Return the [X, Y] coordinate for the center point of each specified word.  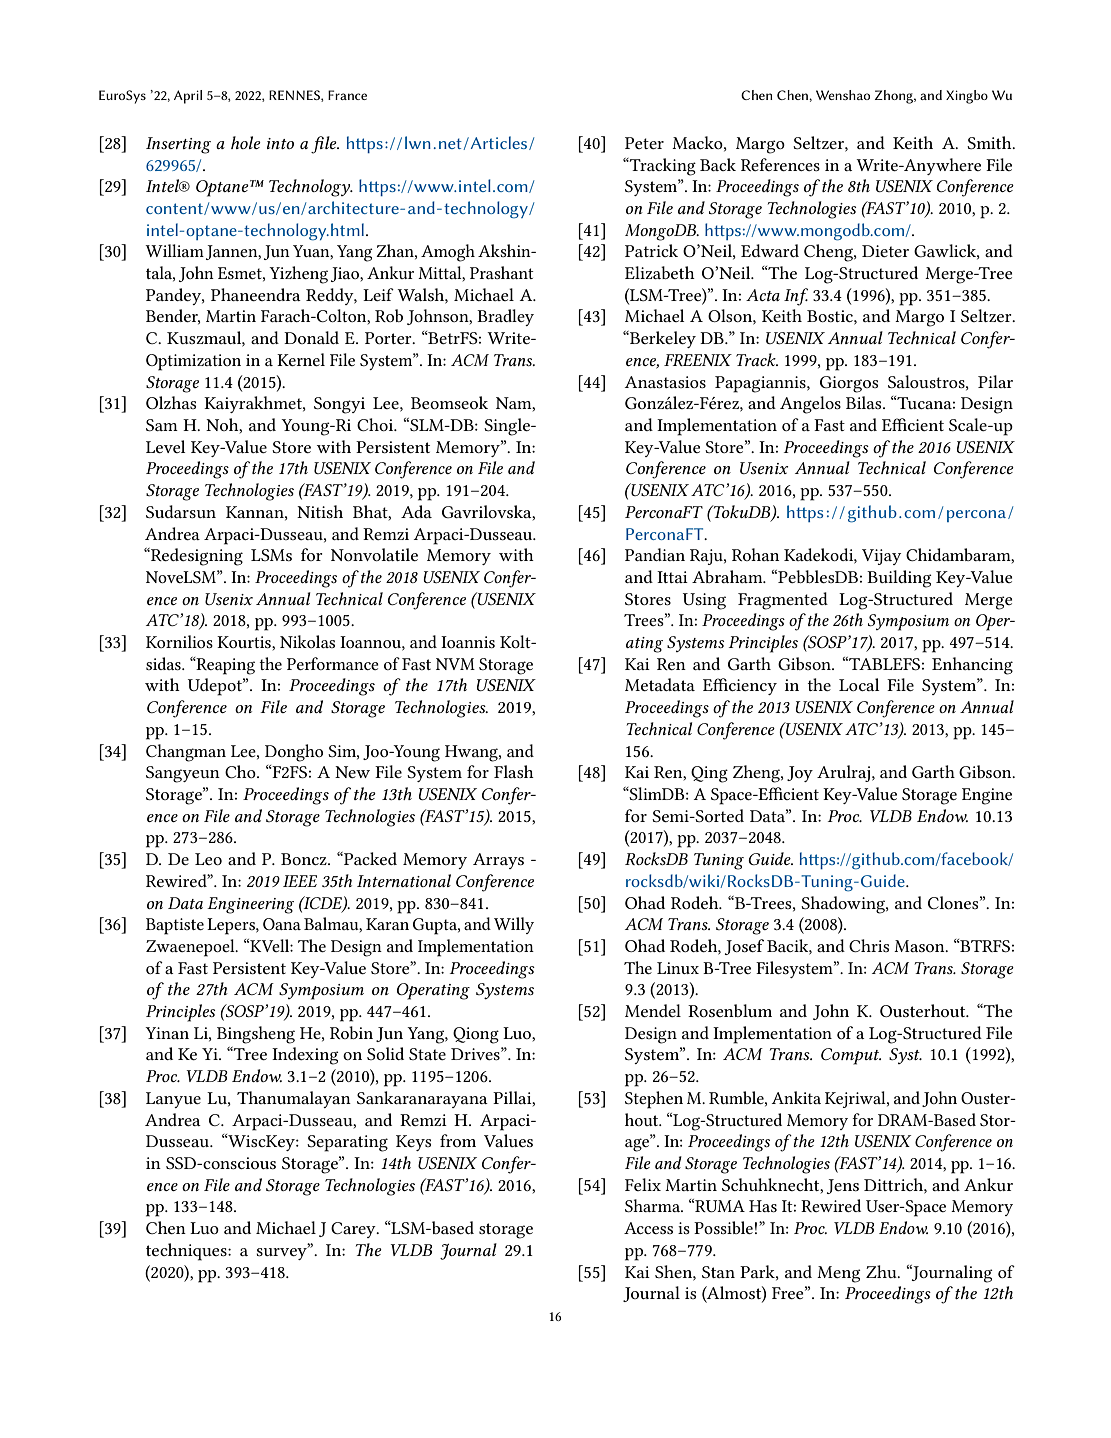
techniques [187, 1252]
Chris [869, 945]
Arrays [498, 861]
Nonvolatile [374, 554]
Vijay [881, 557]
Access [648, 1228]
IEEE [300, 881]
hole [246, 142]
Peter [644, 143]
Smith [990, 142]
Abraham [728, 576]
